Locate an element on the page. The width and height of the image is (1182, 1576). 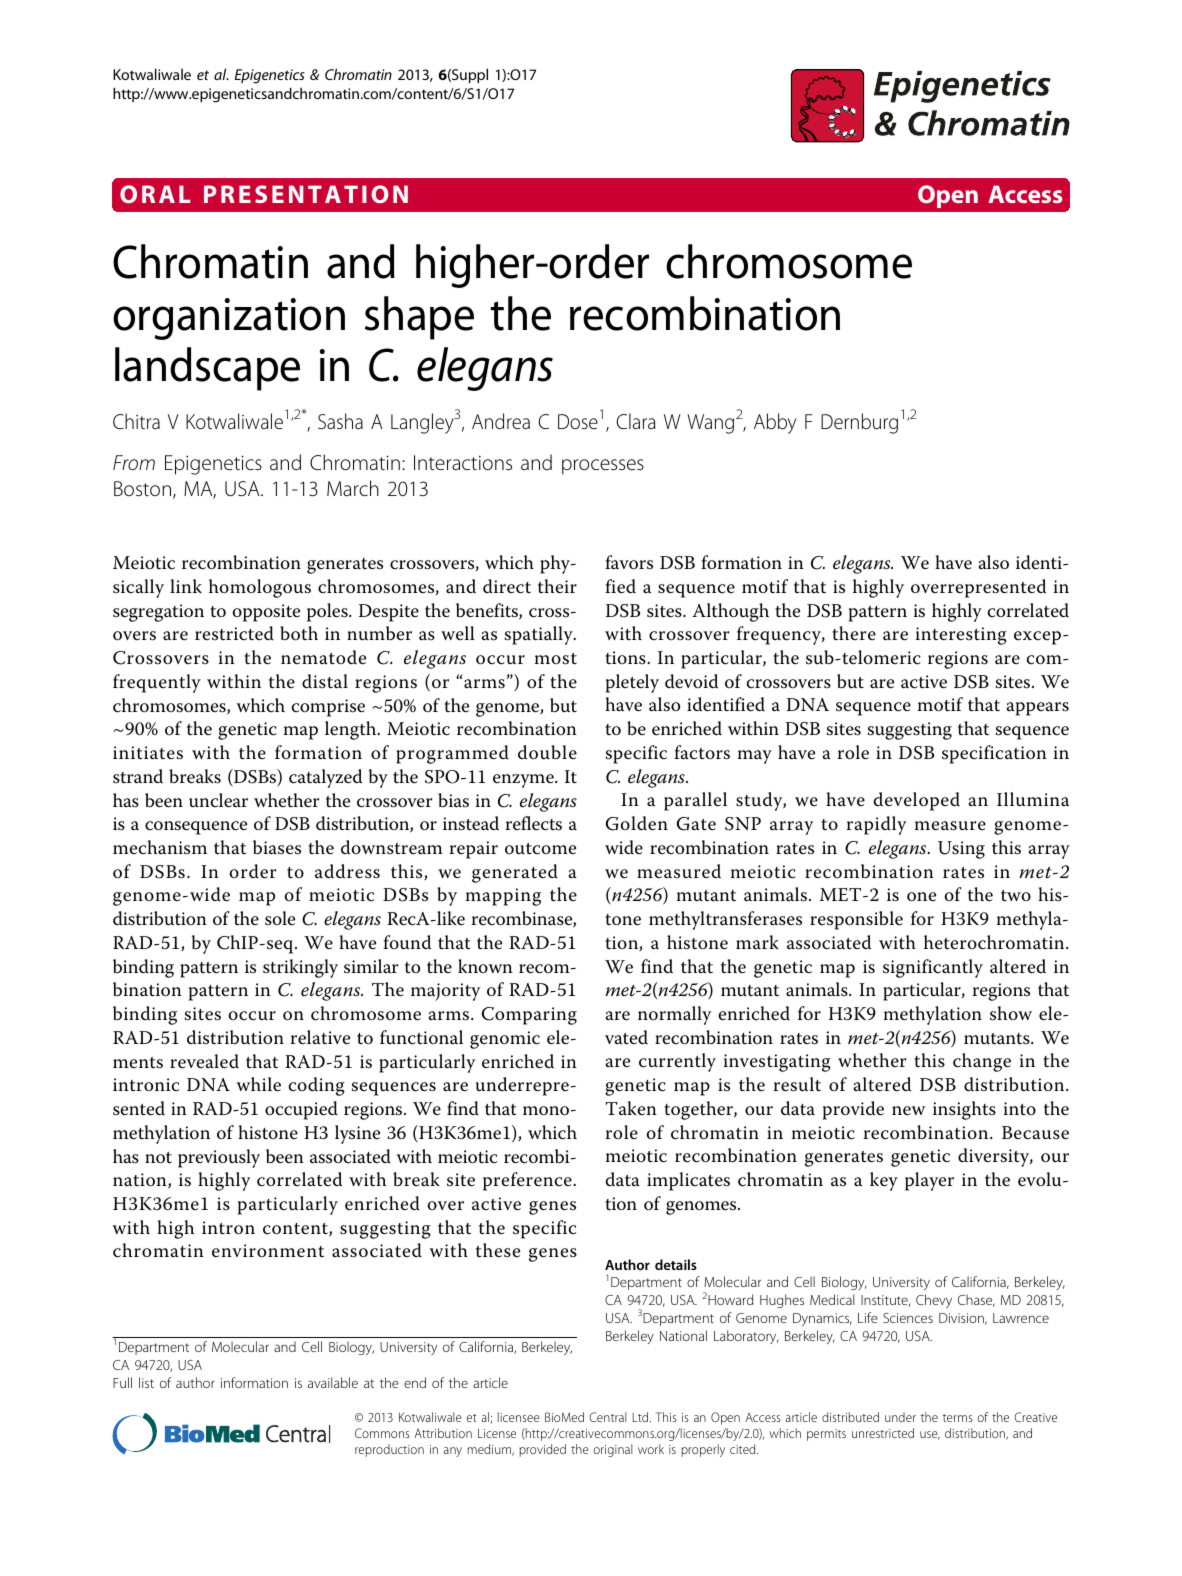
homologous is located at coordinates (260, 588).
